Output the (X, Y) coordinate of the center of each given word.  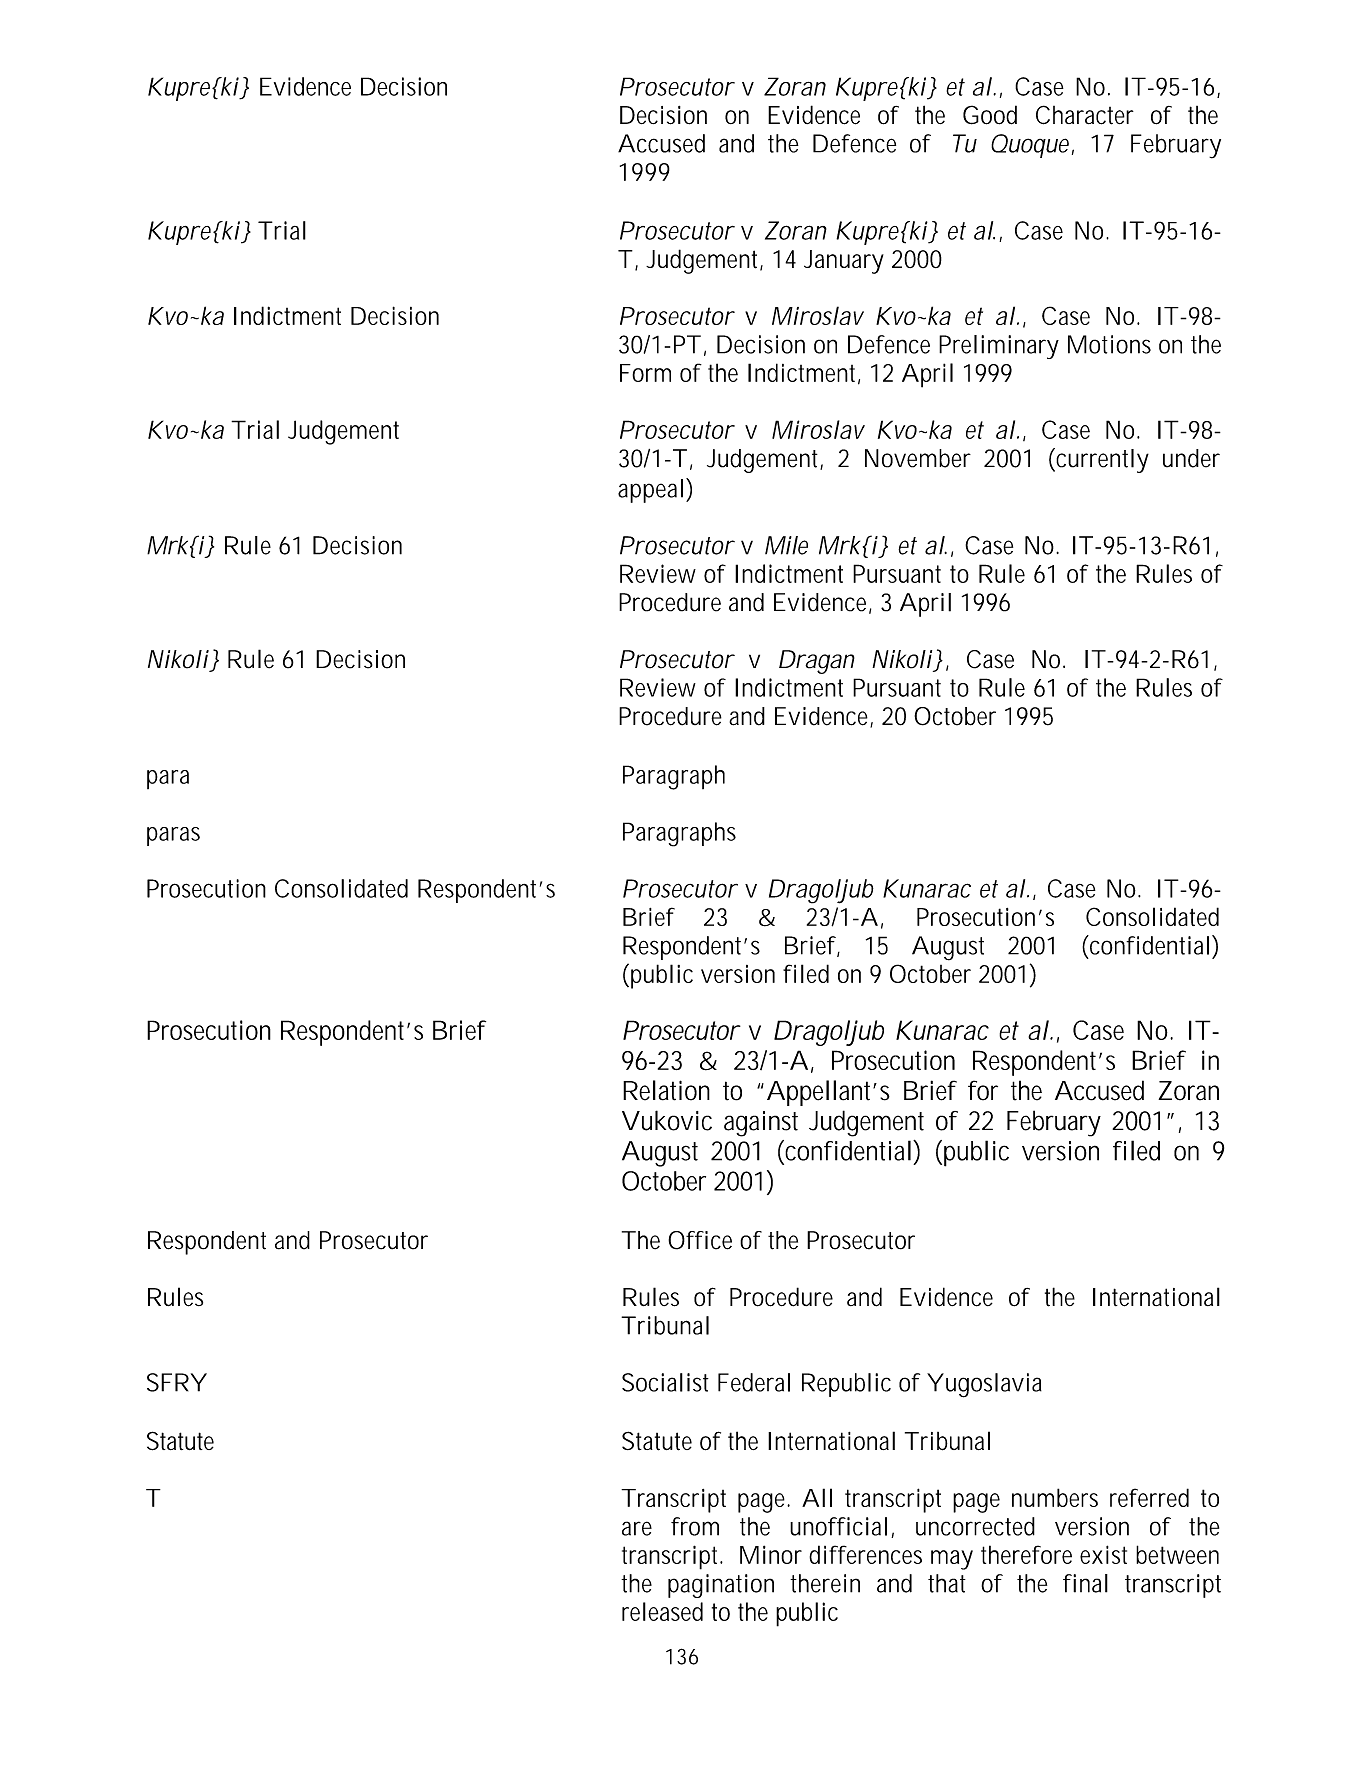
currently (1101, 460)
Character (1085, 115)
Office (700, 1240)
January (844, 262)
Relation (666, 1090)
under (1191, 458)
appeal (650, 491)
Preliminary (999, 347)
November (918, 458)
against (761, 1124)
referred (1149, 1497)
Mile (786, 545)
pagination (721, 1586)
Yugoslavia (984, 1385)
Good (990, 115)
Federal (754, 1382)
